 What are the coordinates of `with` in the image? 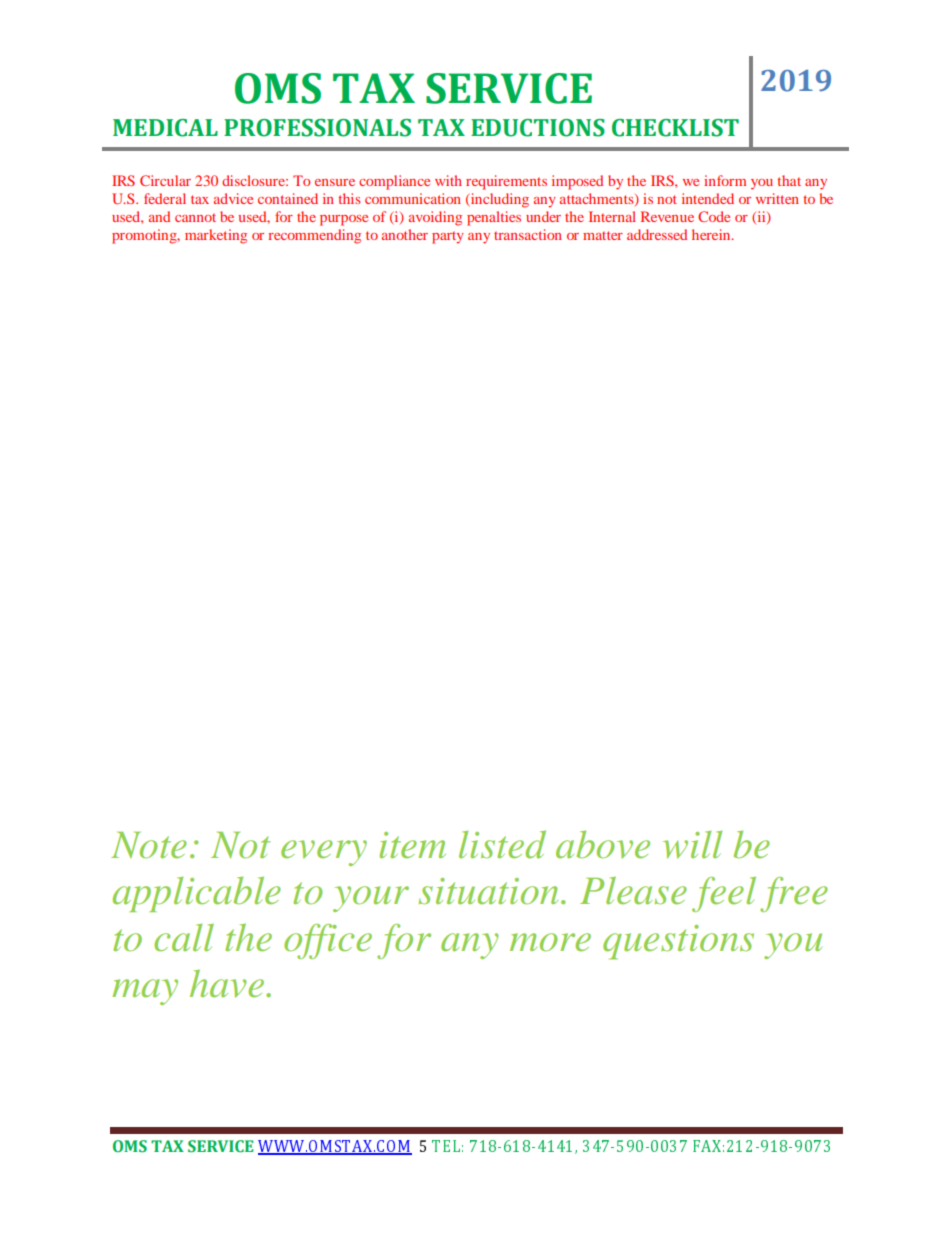 It's located at (448, 180).
